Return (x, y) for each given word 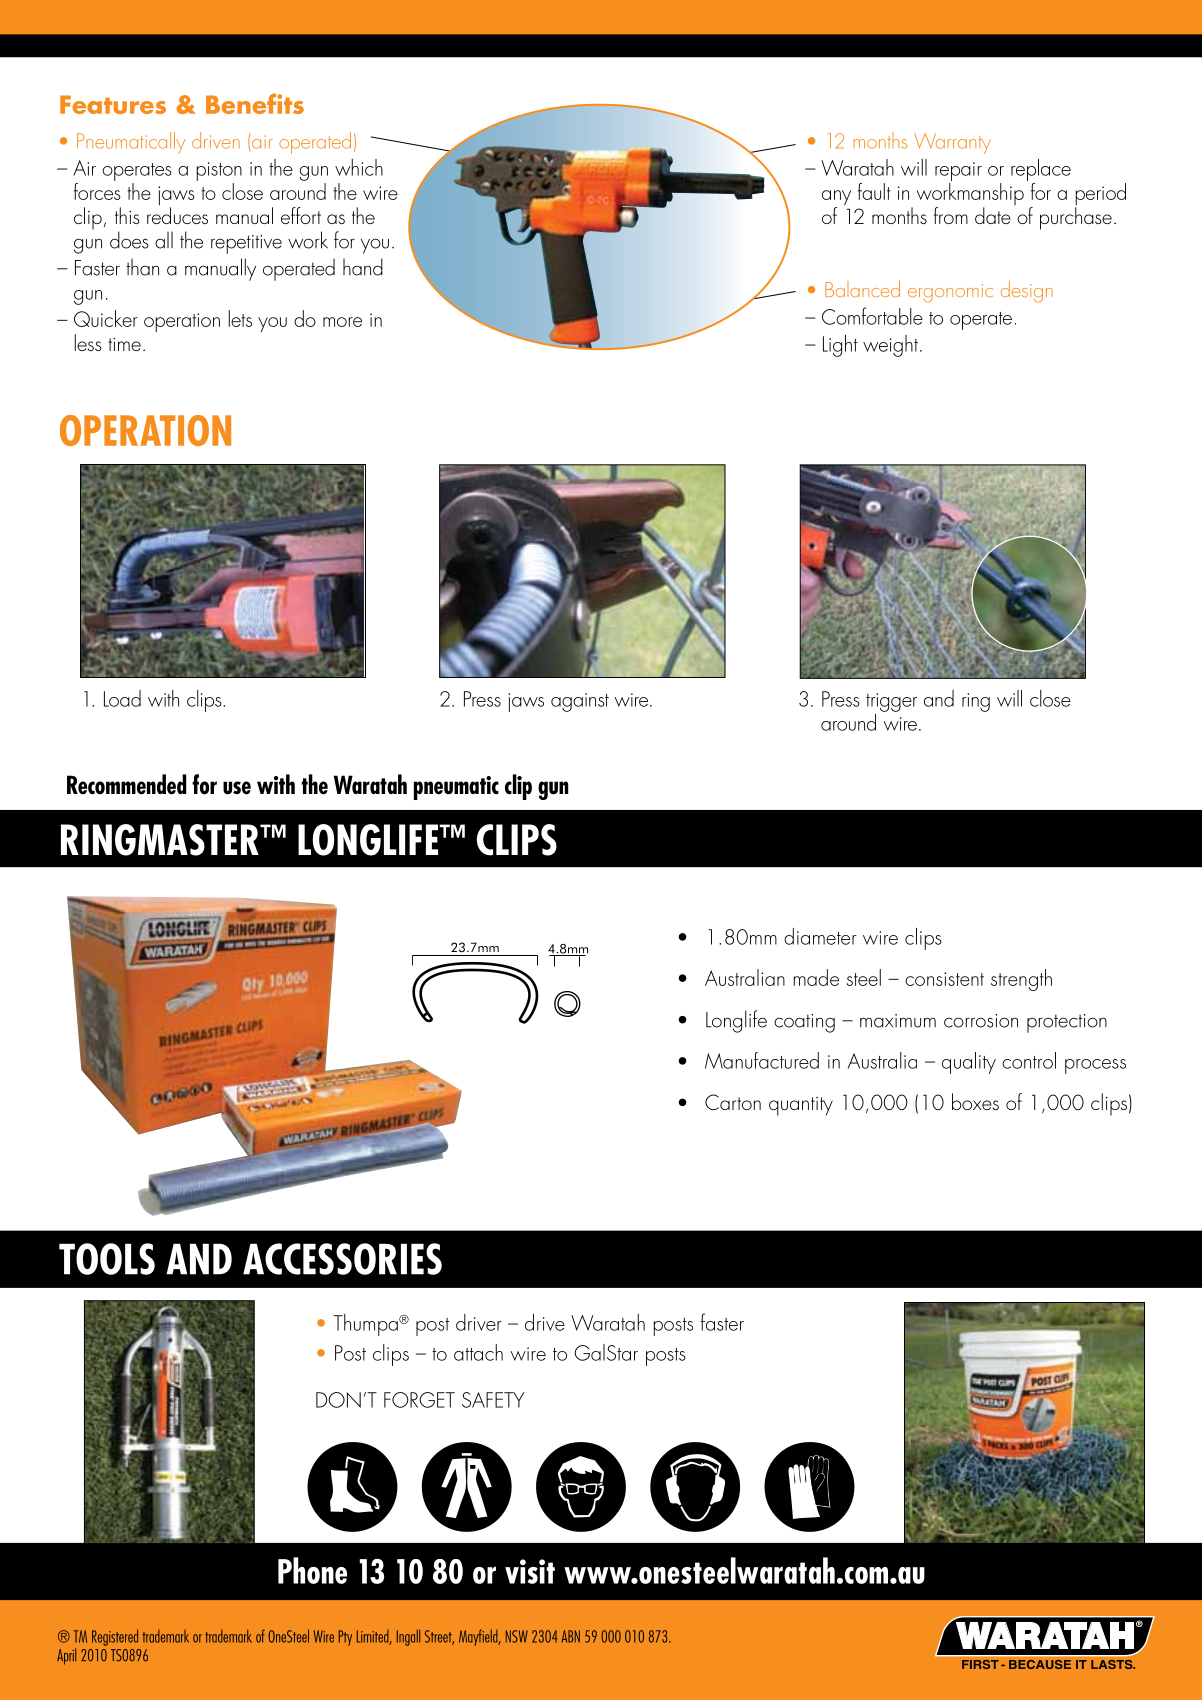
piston (219, 171)
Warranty (952, 143)
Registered (115, 1637)
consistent (944, 979)
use (237, 788)
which (359, 167)
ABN (571, 1636)
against (580, 702)
